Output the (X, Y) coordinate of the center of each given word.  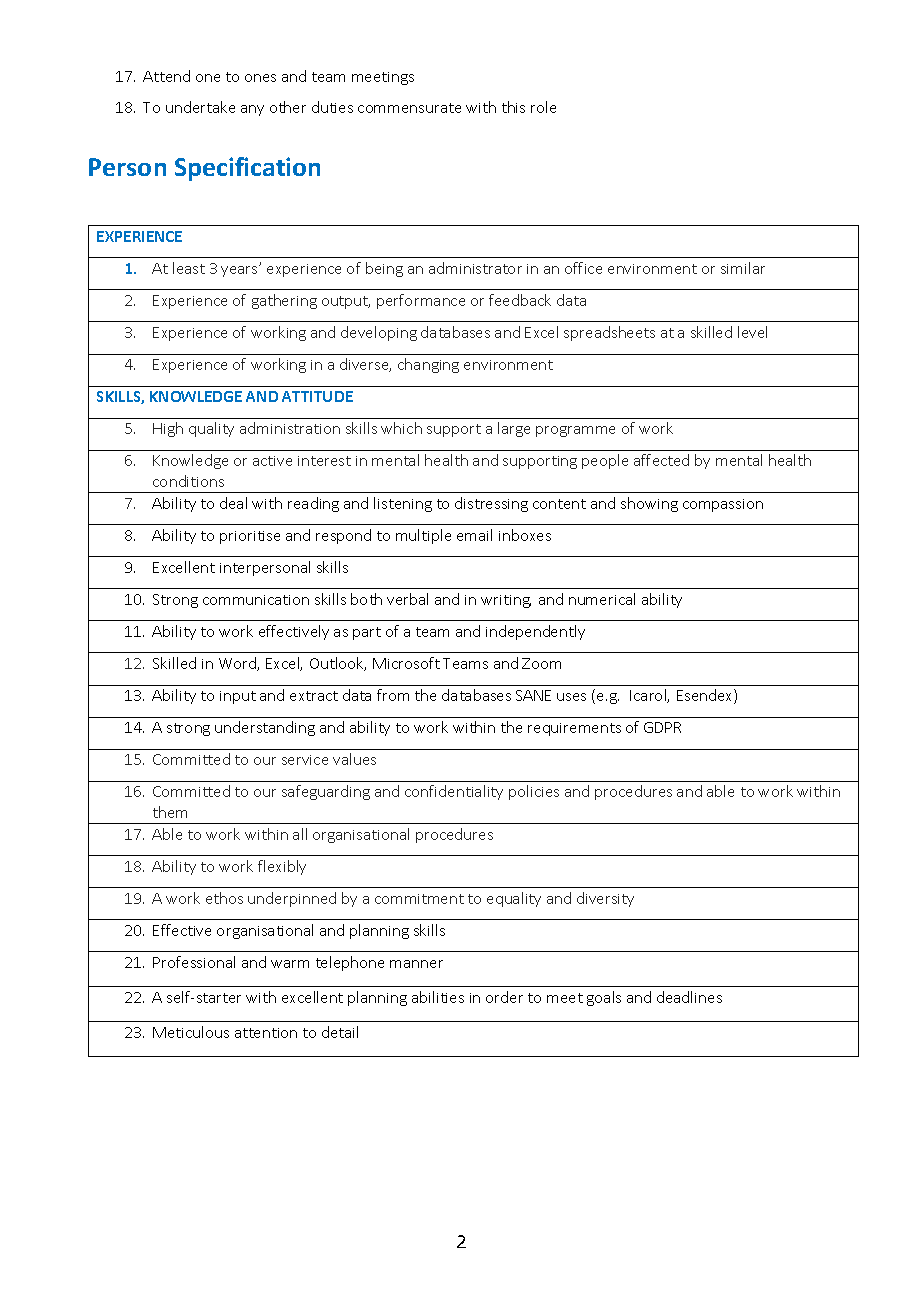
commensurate (409, 108)
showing (649, 504)
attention (266, 1033)
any (252, 110)
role (543, 107)
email (474, 535)
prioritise (250, 537)
